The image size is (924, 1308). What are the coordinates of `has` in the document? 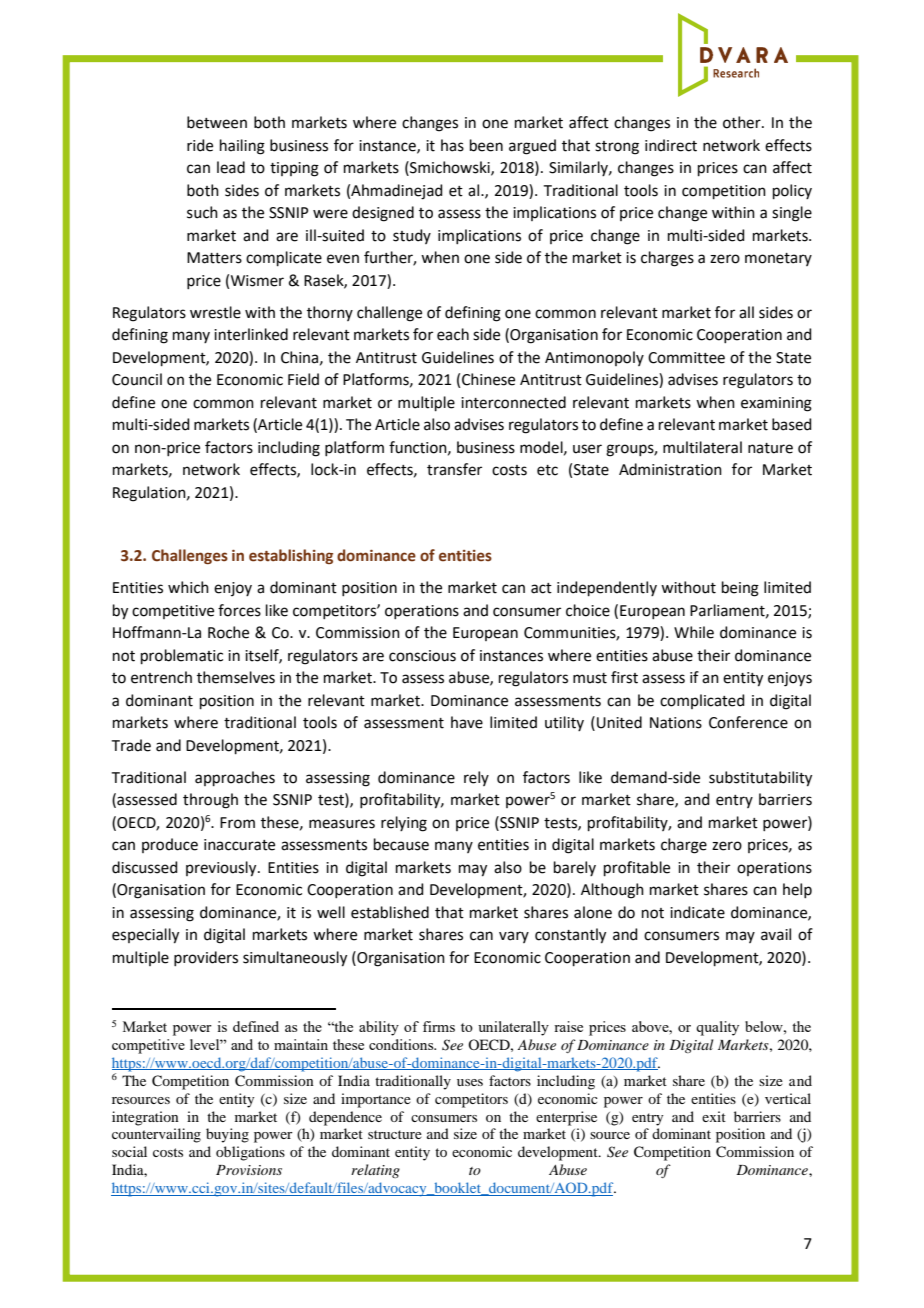 It's located at (452, 145).
